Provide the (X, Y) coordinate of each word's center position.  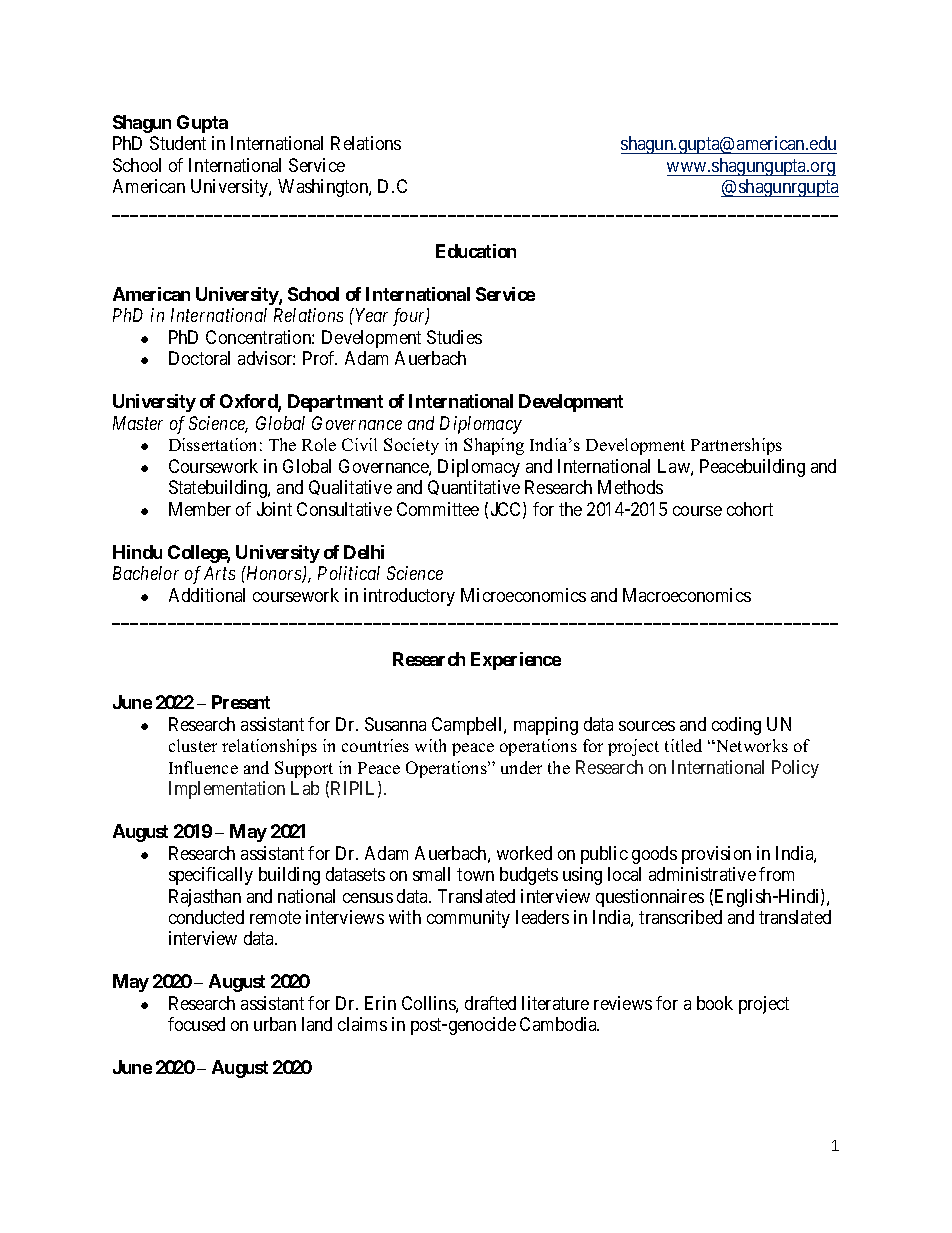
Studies (454, 337)
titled (683, 745)
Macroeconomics (687, 595)
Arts (219, 573)
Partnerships (736, 446)
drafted (490, 1003)
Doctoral (199, 358)
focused (196, 1024)
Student (178, 143)
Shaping (494, 446)
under (521, 767)
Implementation (227, 790)
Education (476, 251)
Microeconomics (523, 595)
